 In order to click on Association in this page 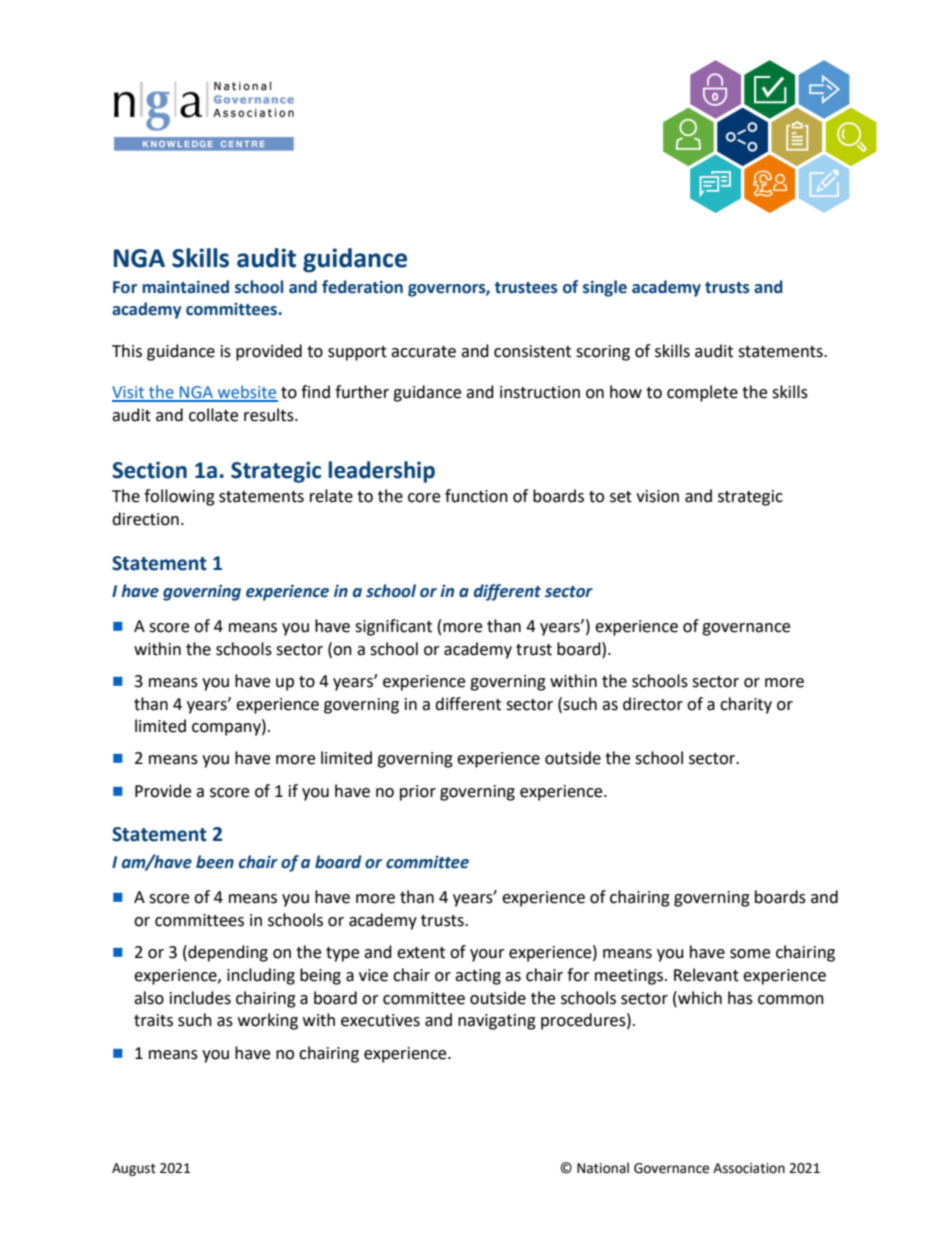, I will do `click(749, 1168)`.
